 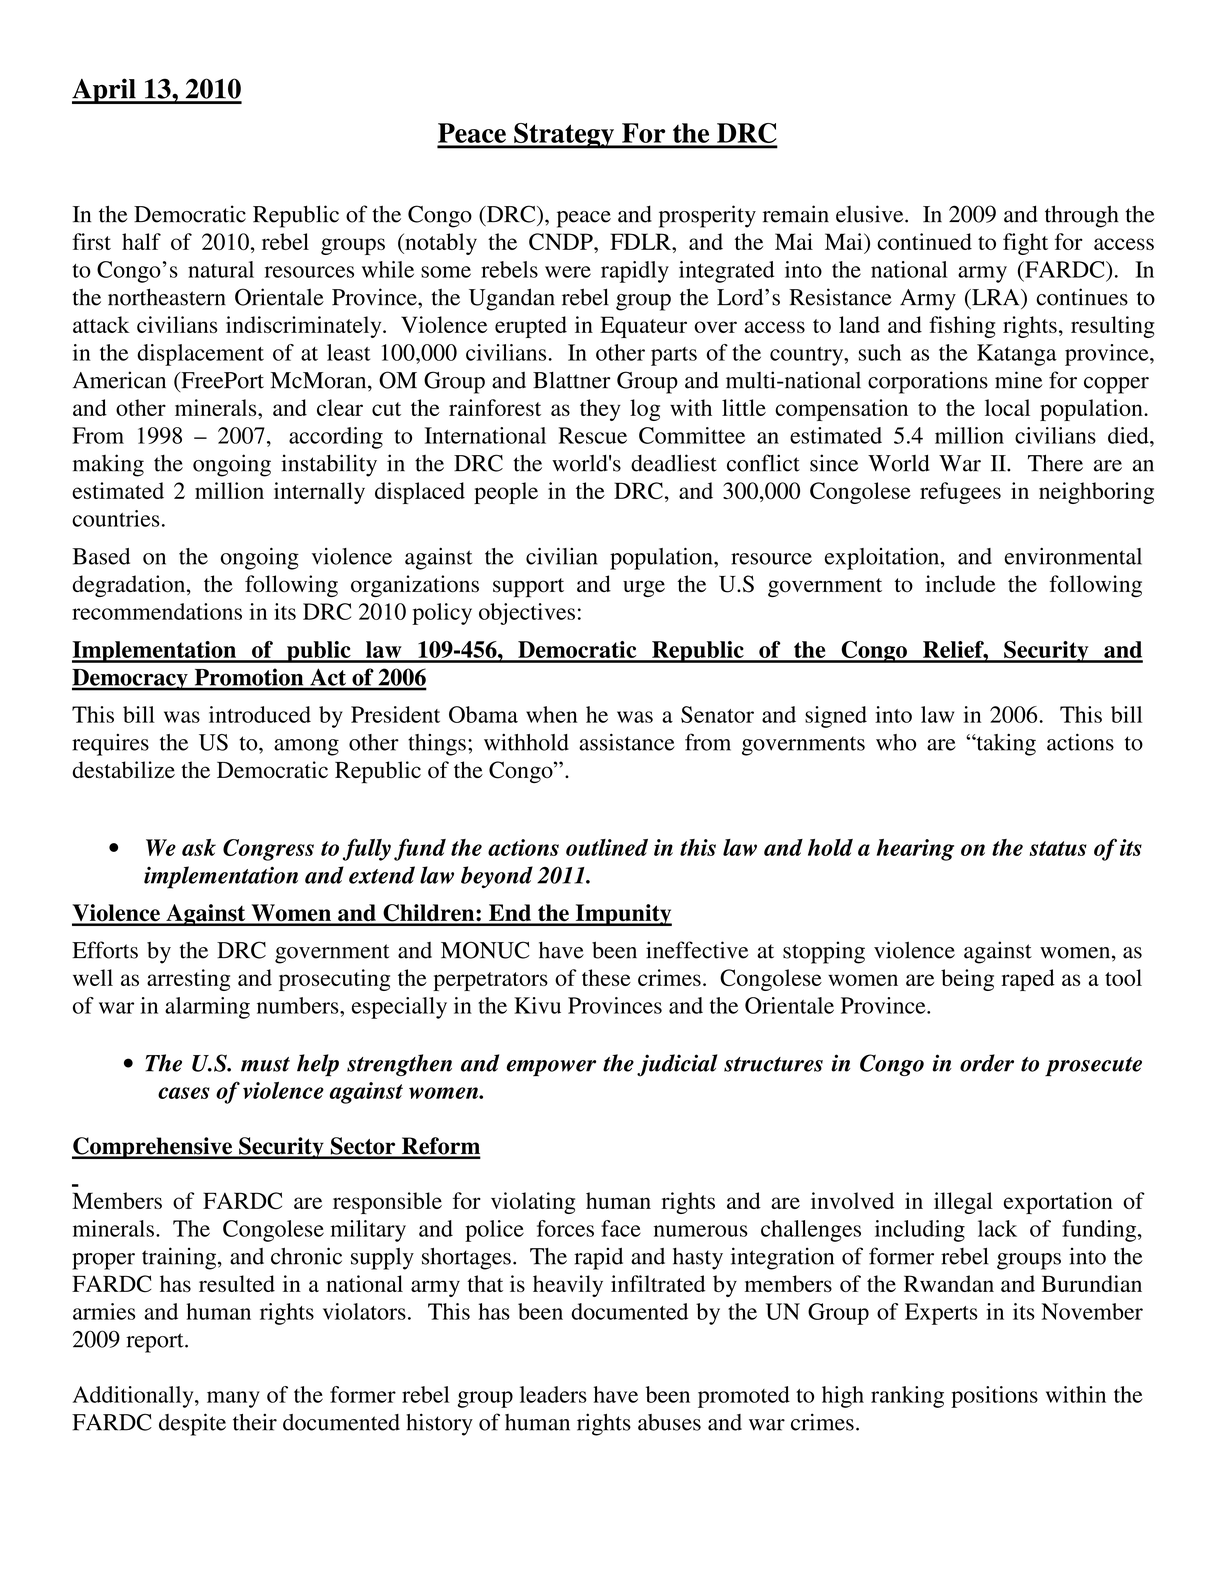 What do you see at coordinates (1082, 216) in the screenshot?
I see `through` at bounding box center [1082, 216].
